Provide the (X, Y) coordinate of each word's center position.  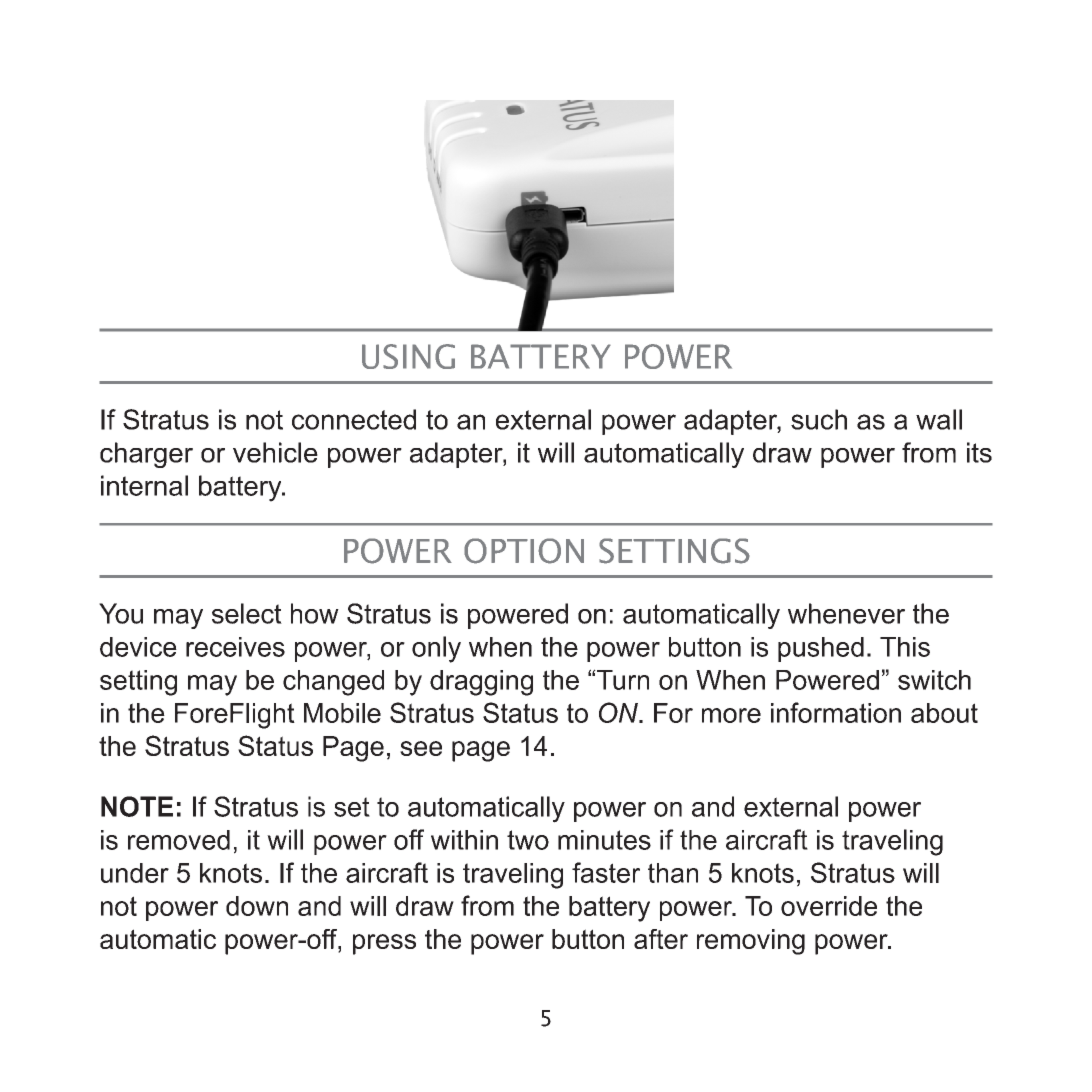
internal (144, 485)
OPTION (524, 551)
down (257, 906)
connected (354, 419)
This (905, 647)
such (819, 419)
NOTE (137, 806)
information (836, 712)
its (979, 452)
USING (408, 356)
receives (235, 647)
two (528, 840)
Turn (622, 680)
